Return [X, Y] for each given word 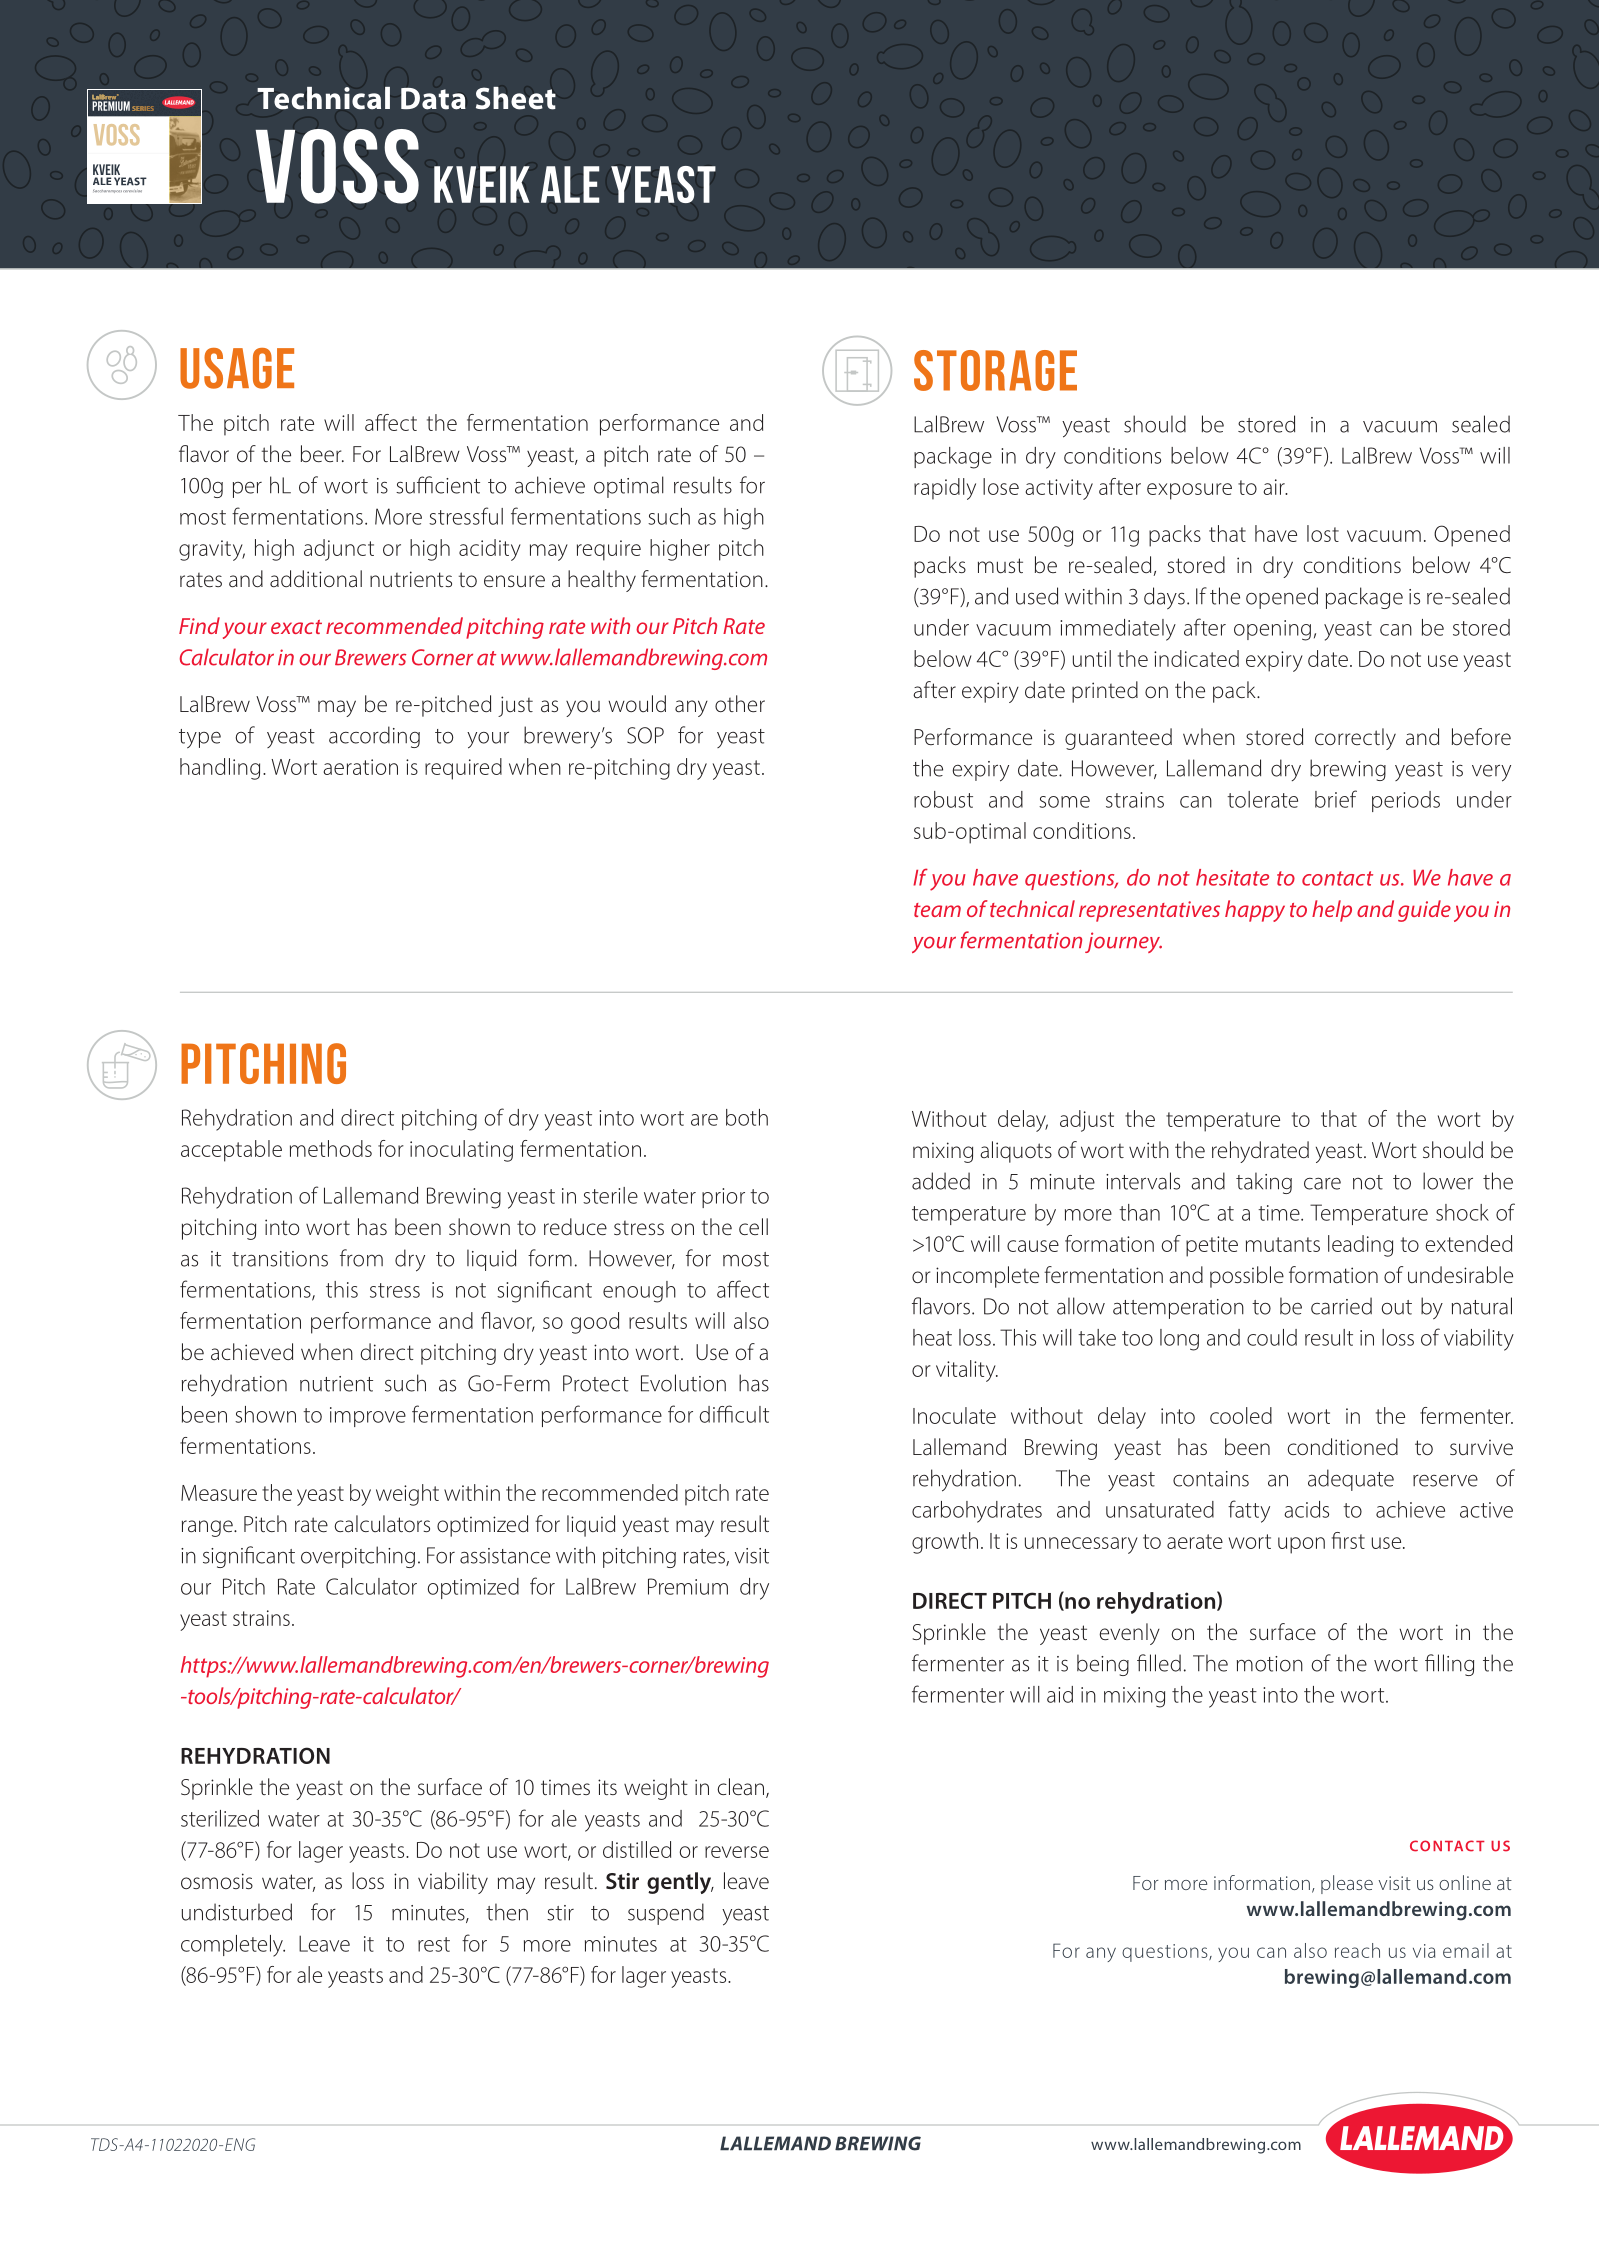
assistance [505, 1556]
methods [331, 1148]
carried [1341, 1306]
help [1332, 911]
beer [322, 453]
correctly [1355, 739]
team [937, 910]
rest [434, 1944]
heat [932, 1337]
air [1275, 487]
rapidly [945, 489]
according [374, 737]
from [361, 1258]
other [740, 703]
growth [945, 1543]
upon [1301, 1545]
